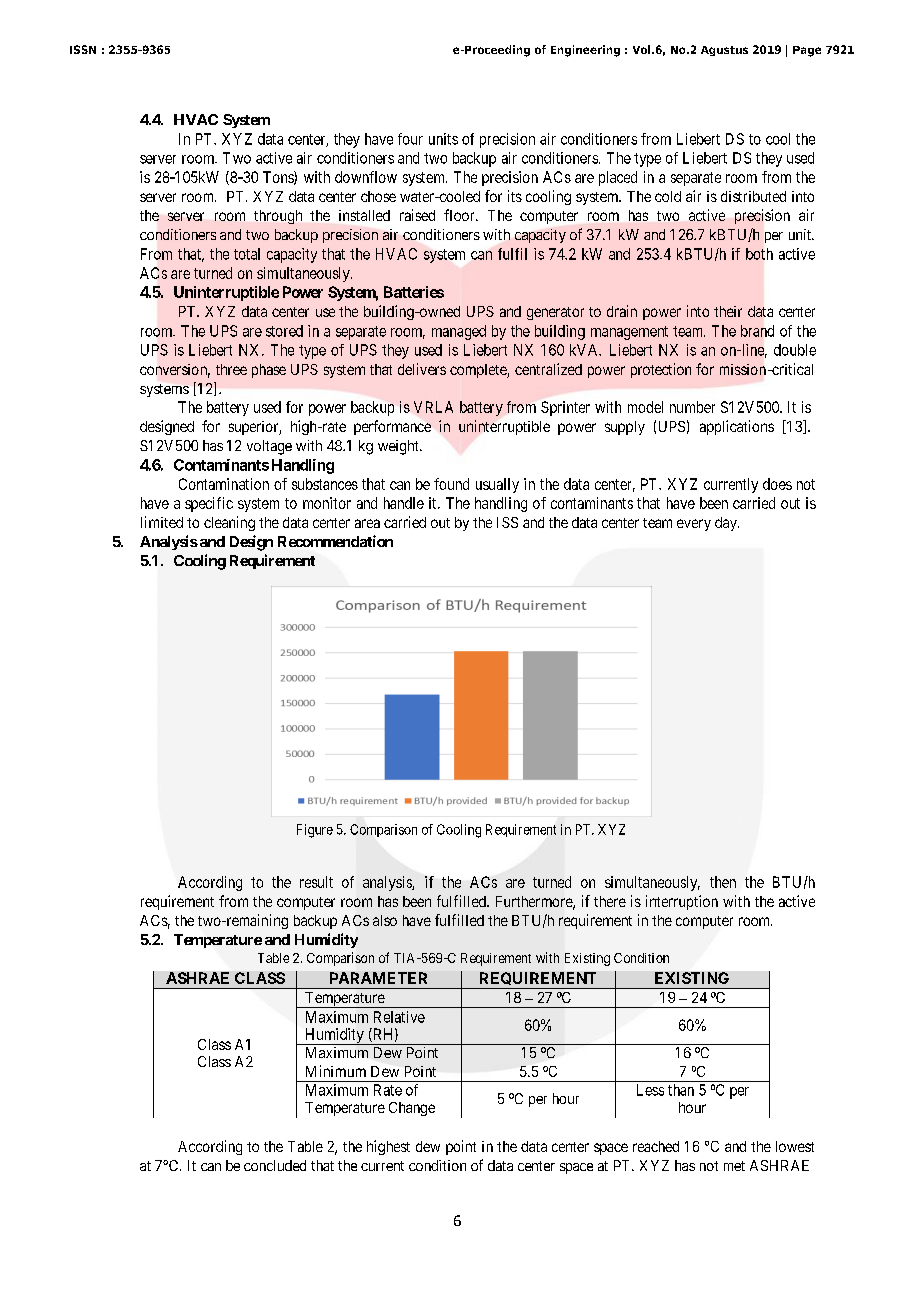 The image size is (924, 1307). I want to click on concluded, so click(275, 1165).
